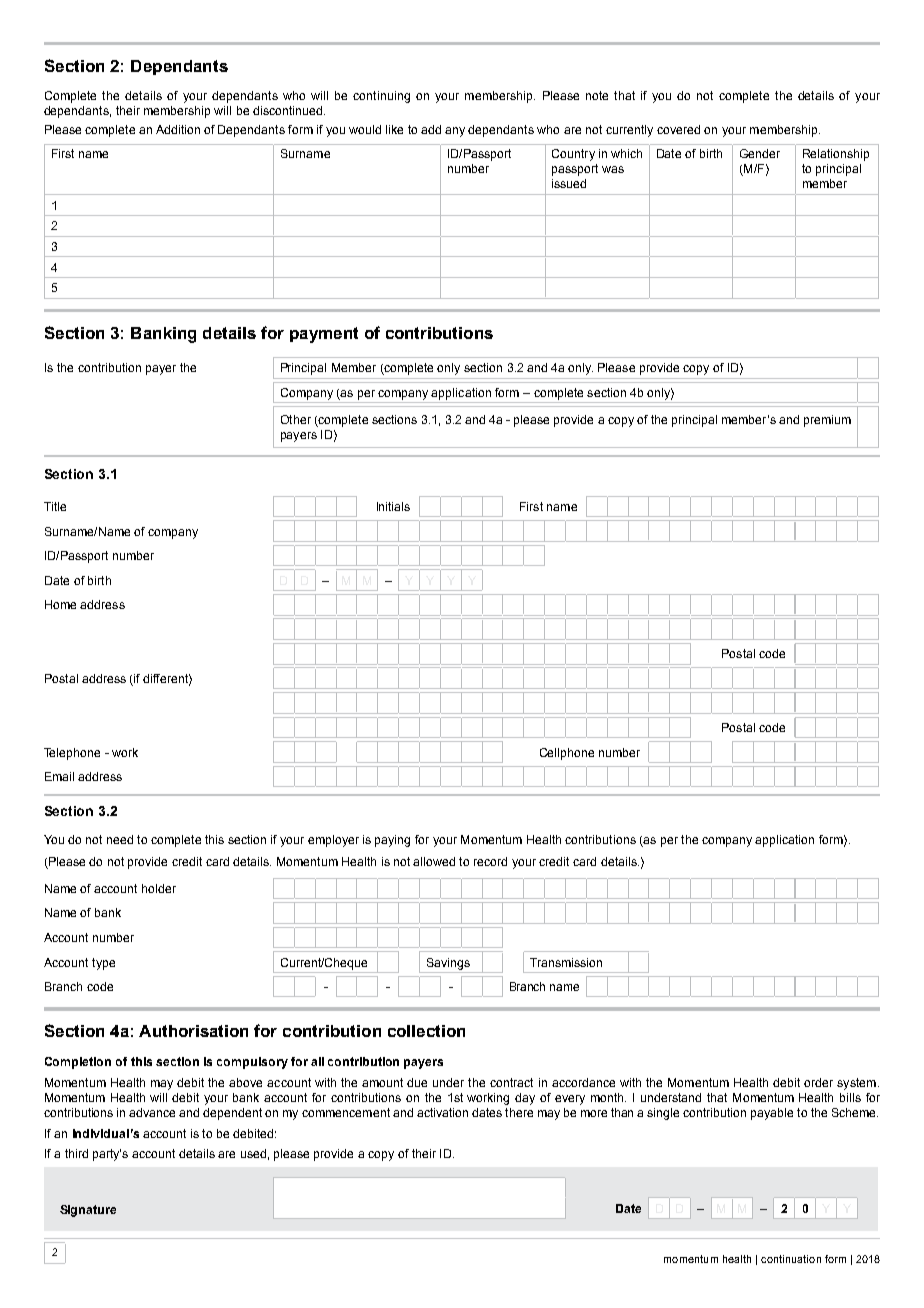  What do you see at coordinates (88, 1211) in the image?
I see `Signature` at bounding box center [88, 1211].
